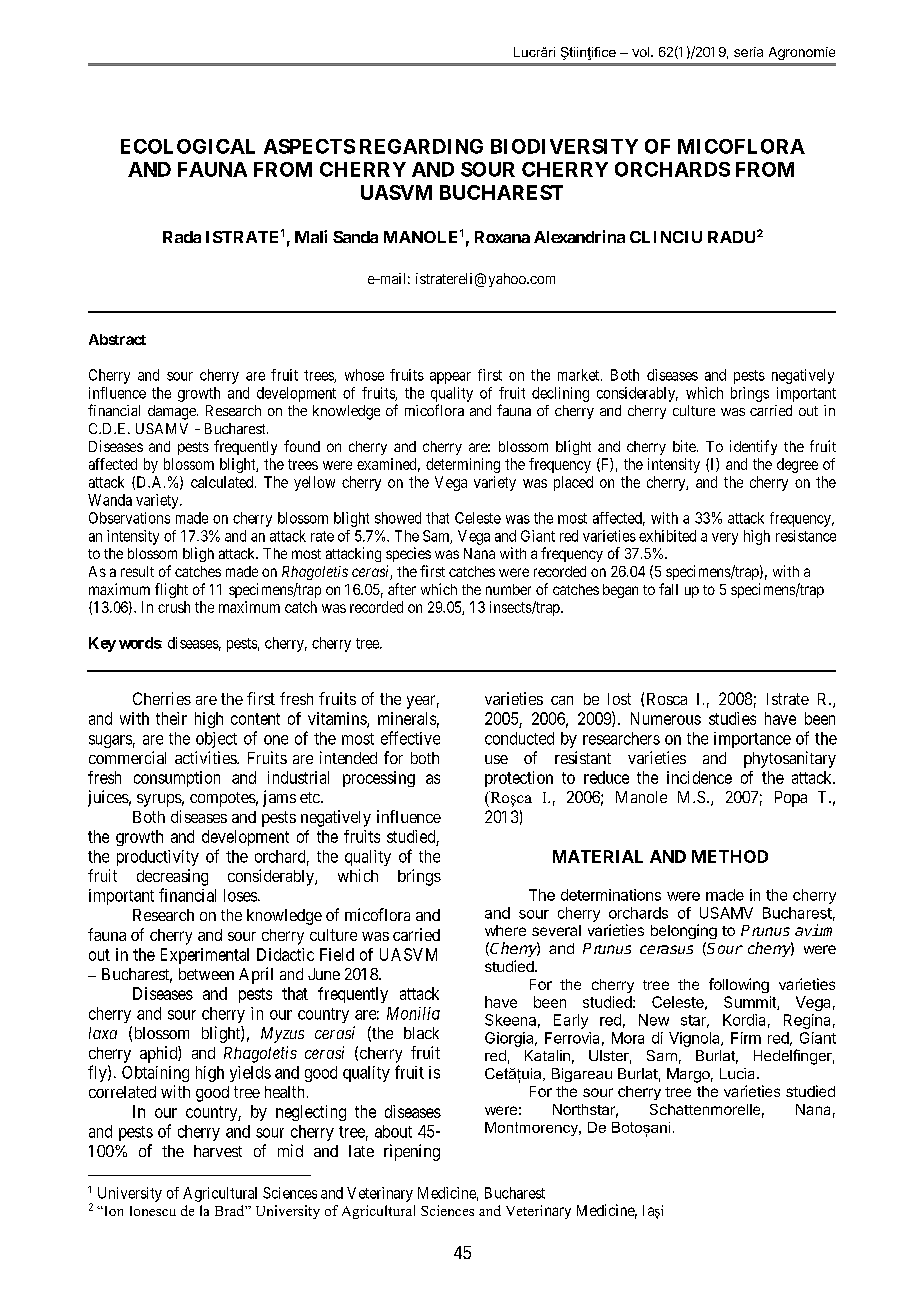 The image size is (924, 1308). What do you see at coordinates (668, 589) in the screenshot?
I see `fall` at bounding box center [668, 589].
